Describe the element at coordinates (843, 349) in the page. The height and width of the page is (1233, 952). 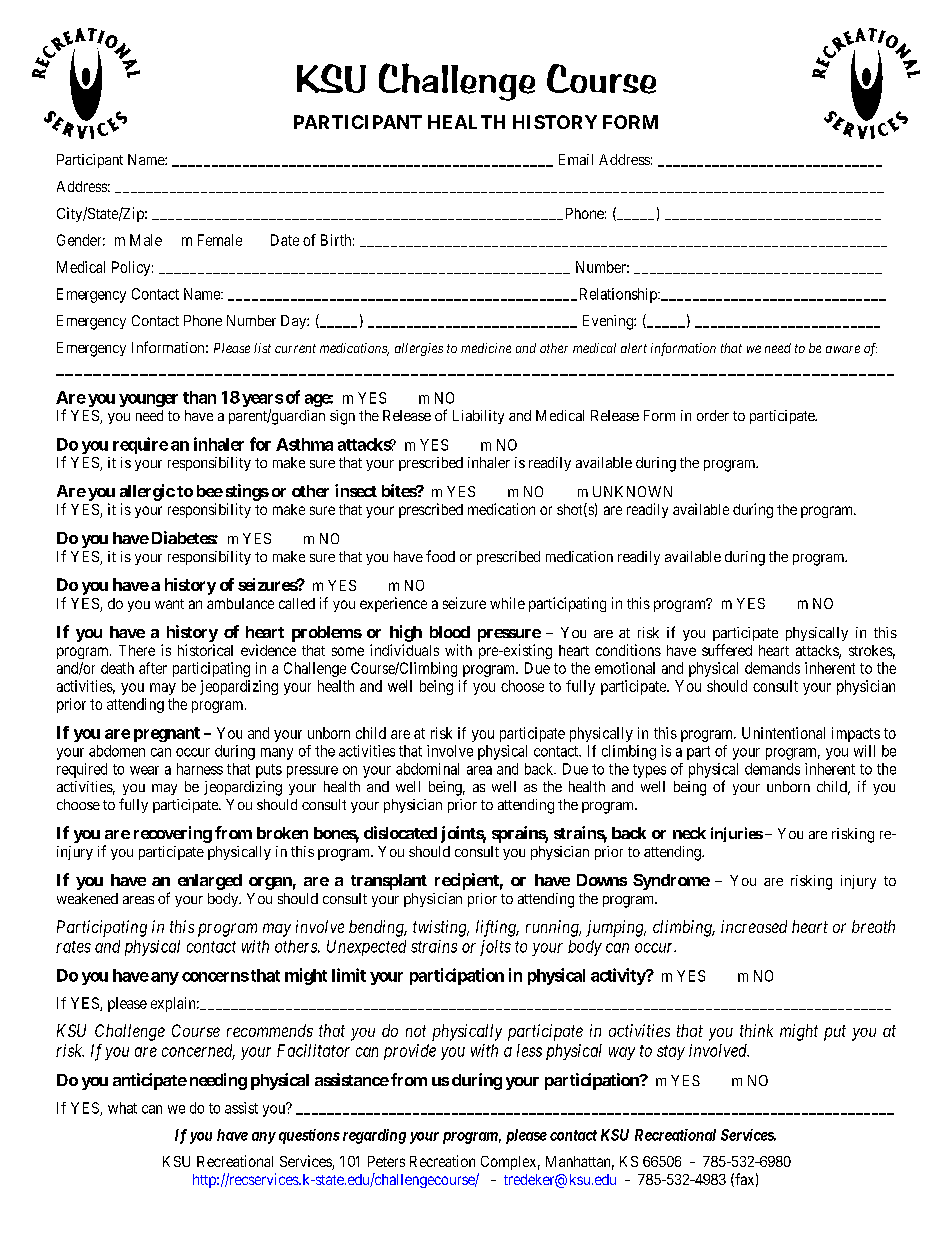
I see `aware` at that location.
